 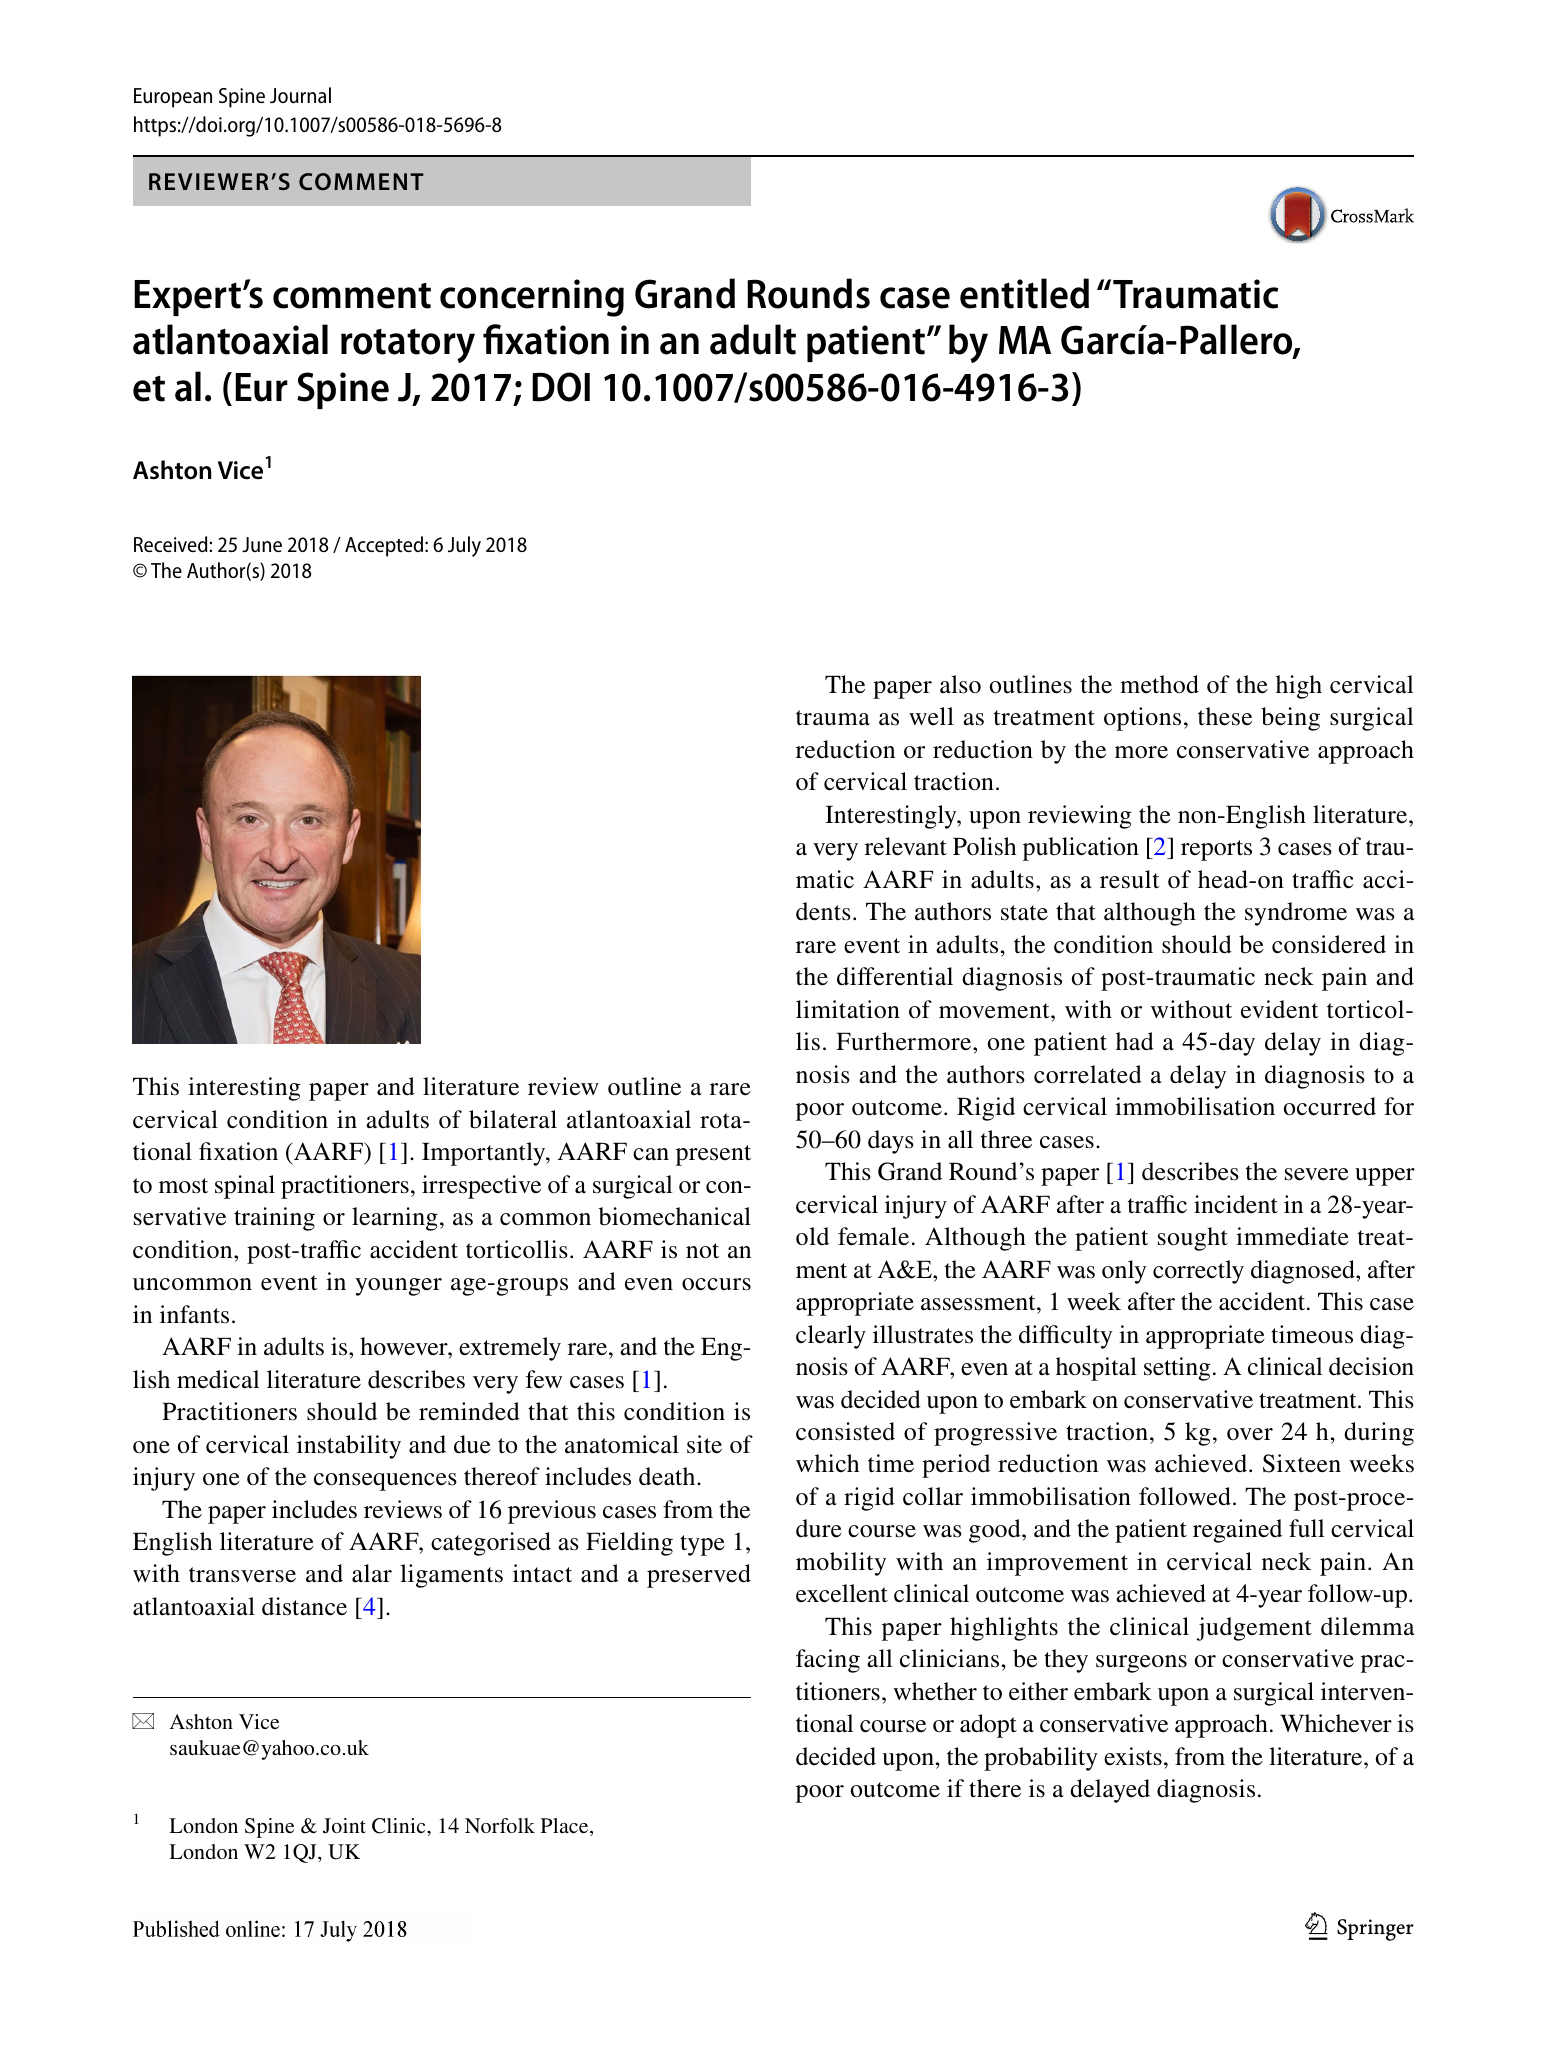 What do you see at coordinates (300, 95) in the page?
I see `Journal` at bounding box center [300, 95].
